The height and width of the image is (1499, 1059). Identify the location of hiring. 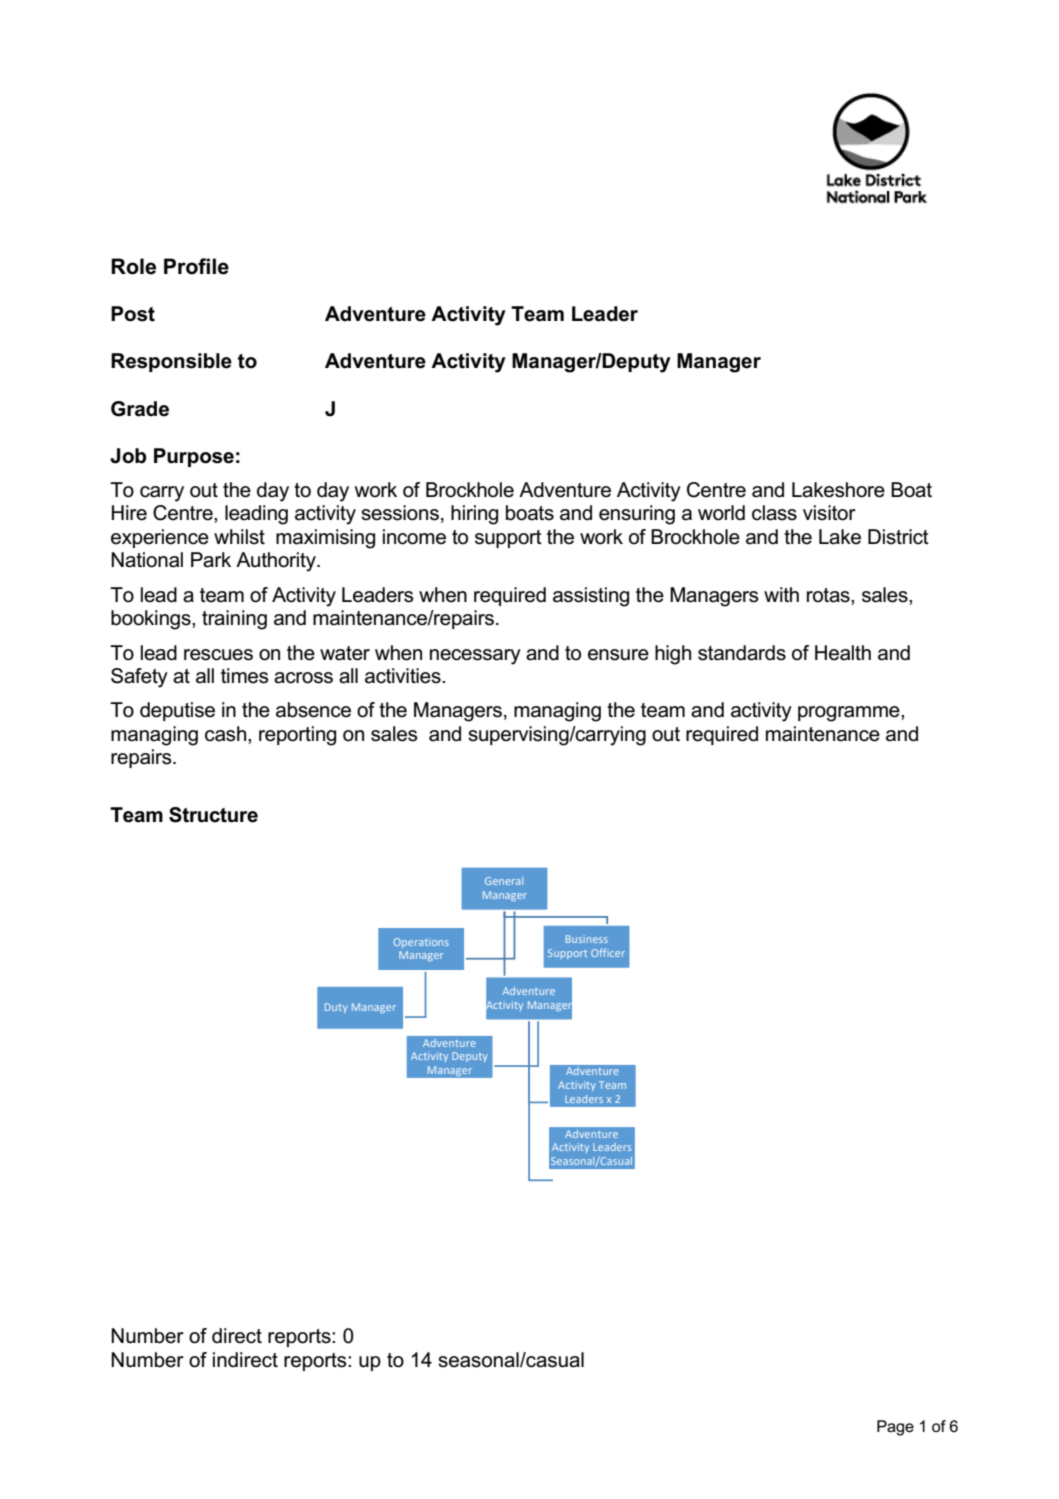
(474, 515).
